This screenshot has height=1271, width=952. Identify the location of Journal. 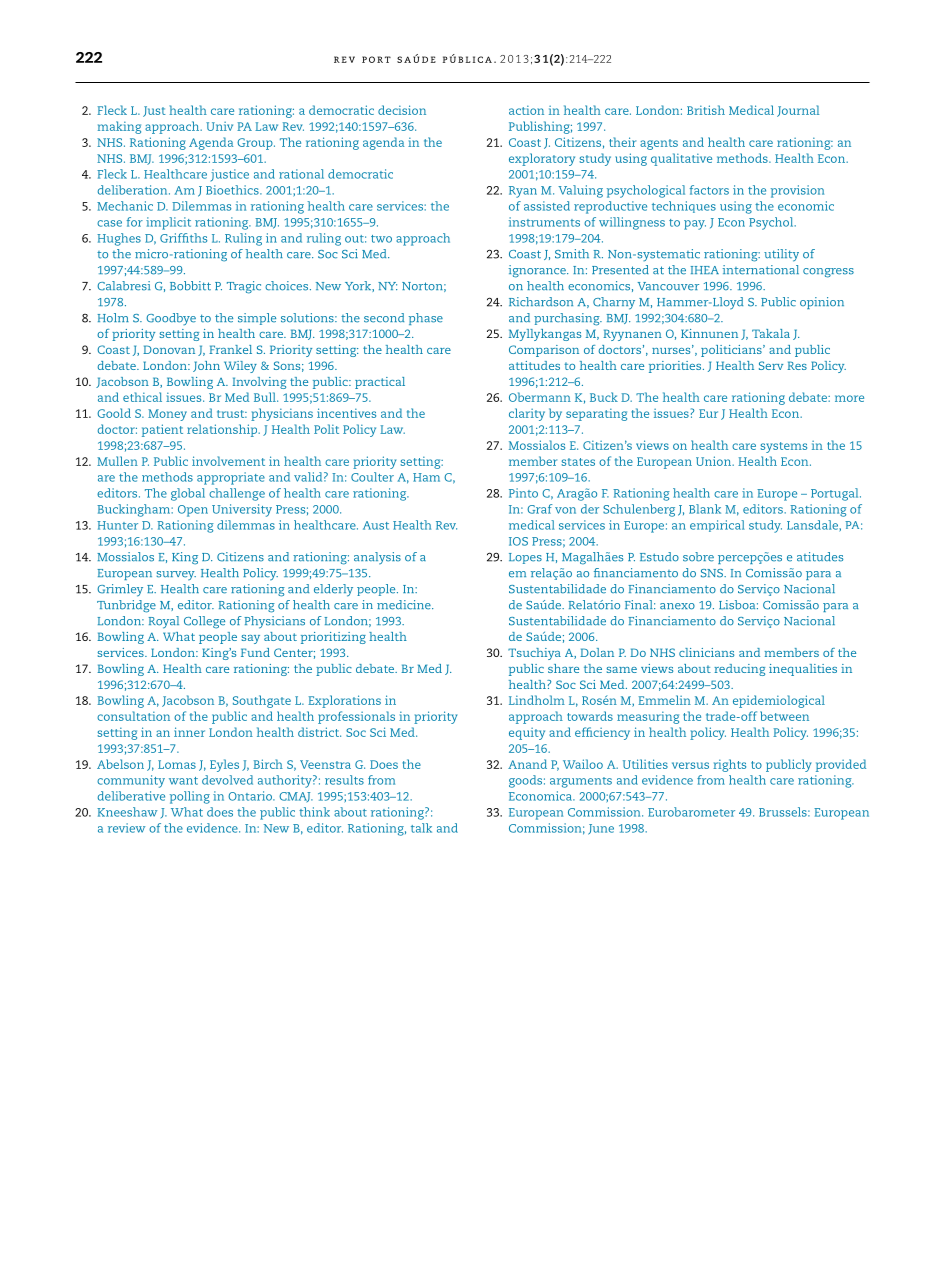
(798, 111).
